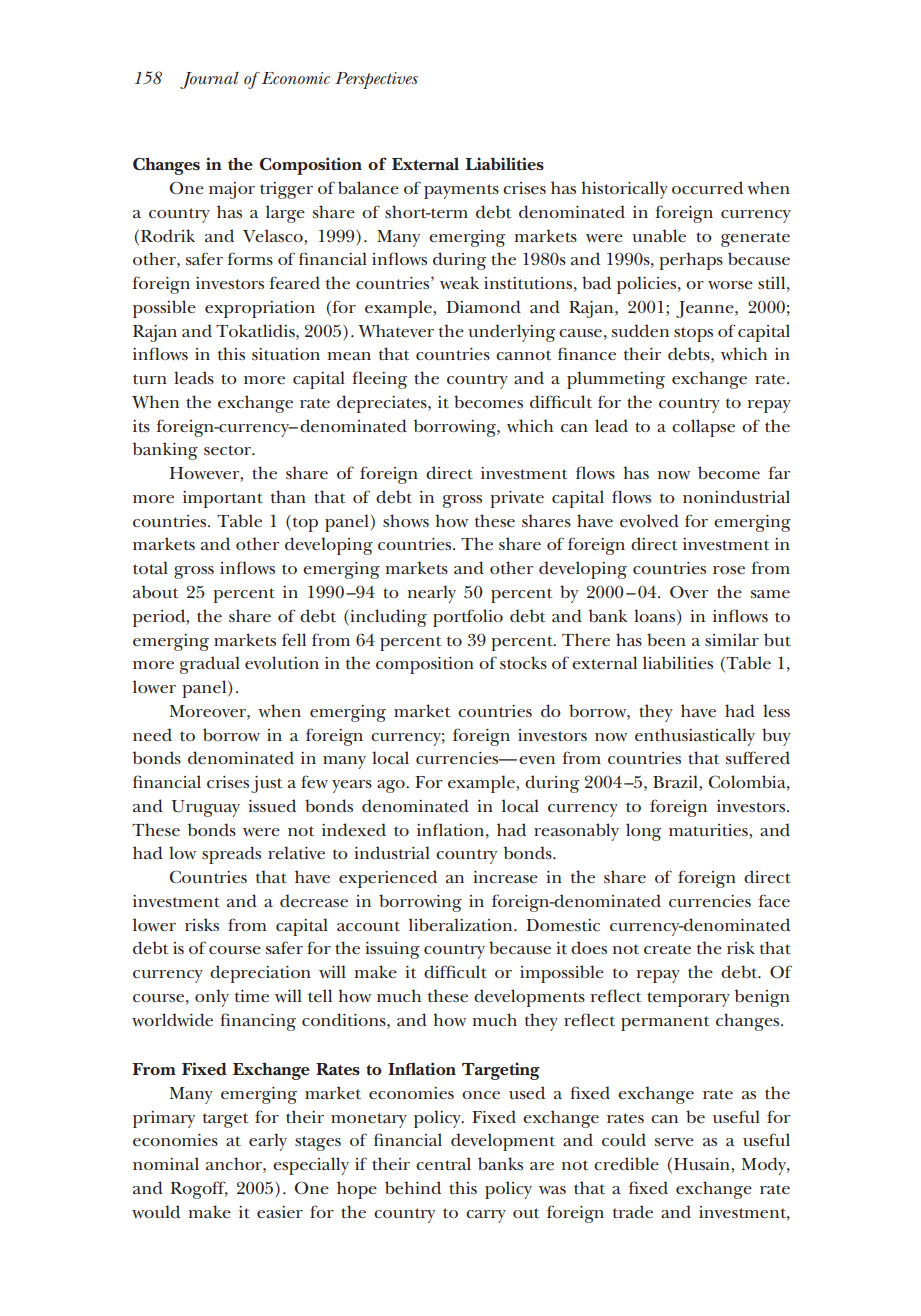  What do you see at coordinates (406, 520) in the screenshot?
I see `shows` at bounding box center [406, 520].
